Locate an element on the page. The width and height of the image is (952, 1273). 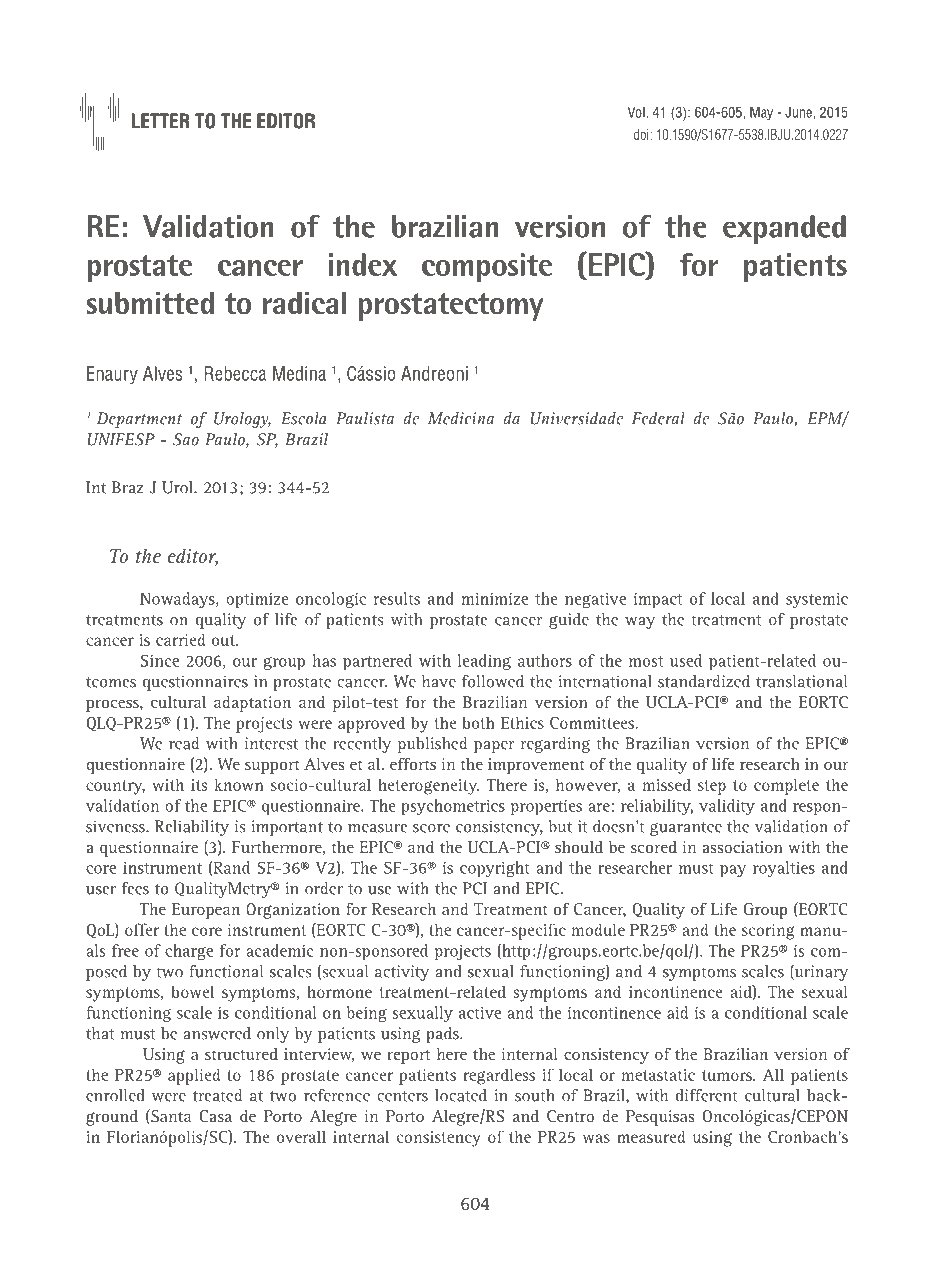
step is located at coordinates (712, 787).
